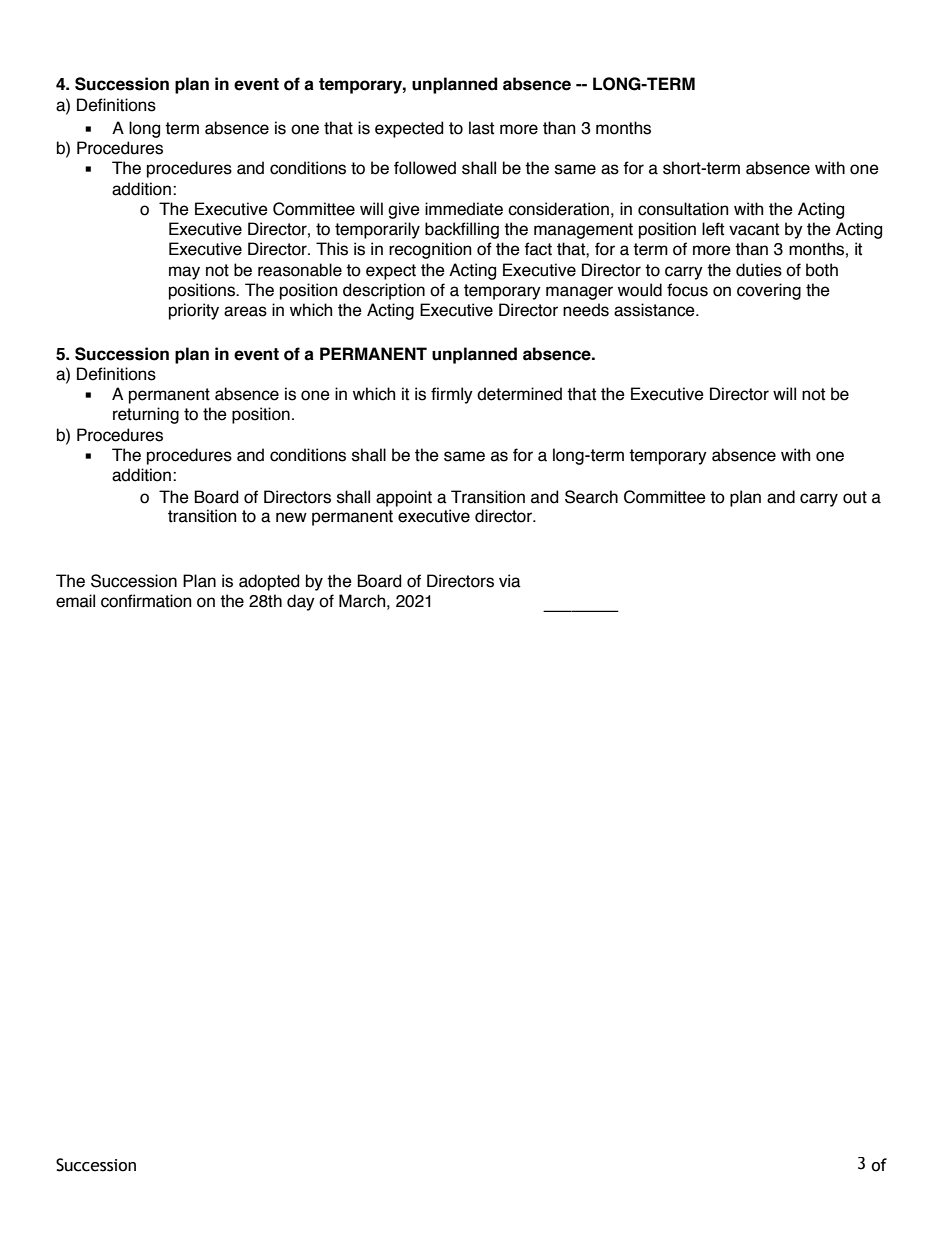  Describe the element at coordinates (655, 310) in the image. I see `assistance` at that location.
